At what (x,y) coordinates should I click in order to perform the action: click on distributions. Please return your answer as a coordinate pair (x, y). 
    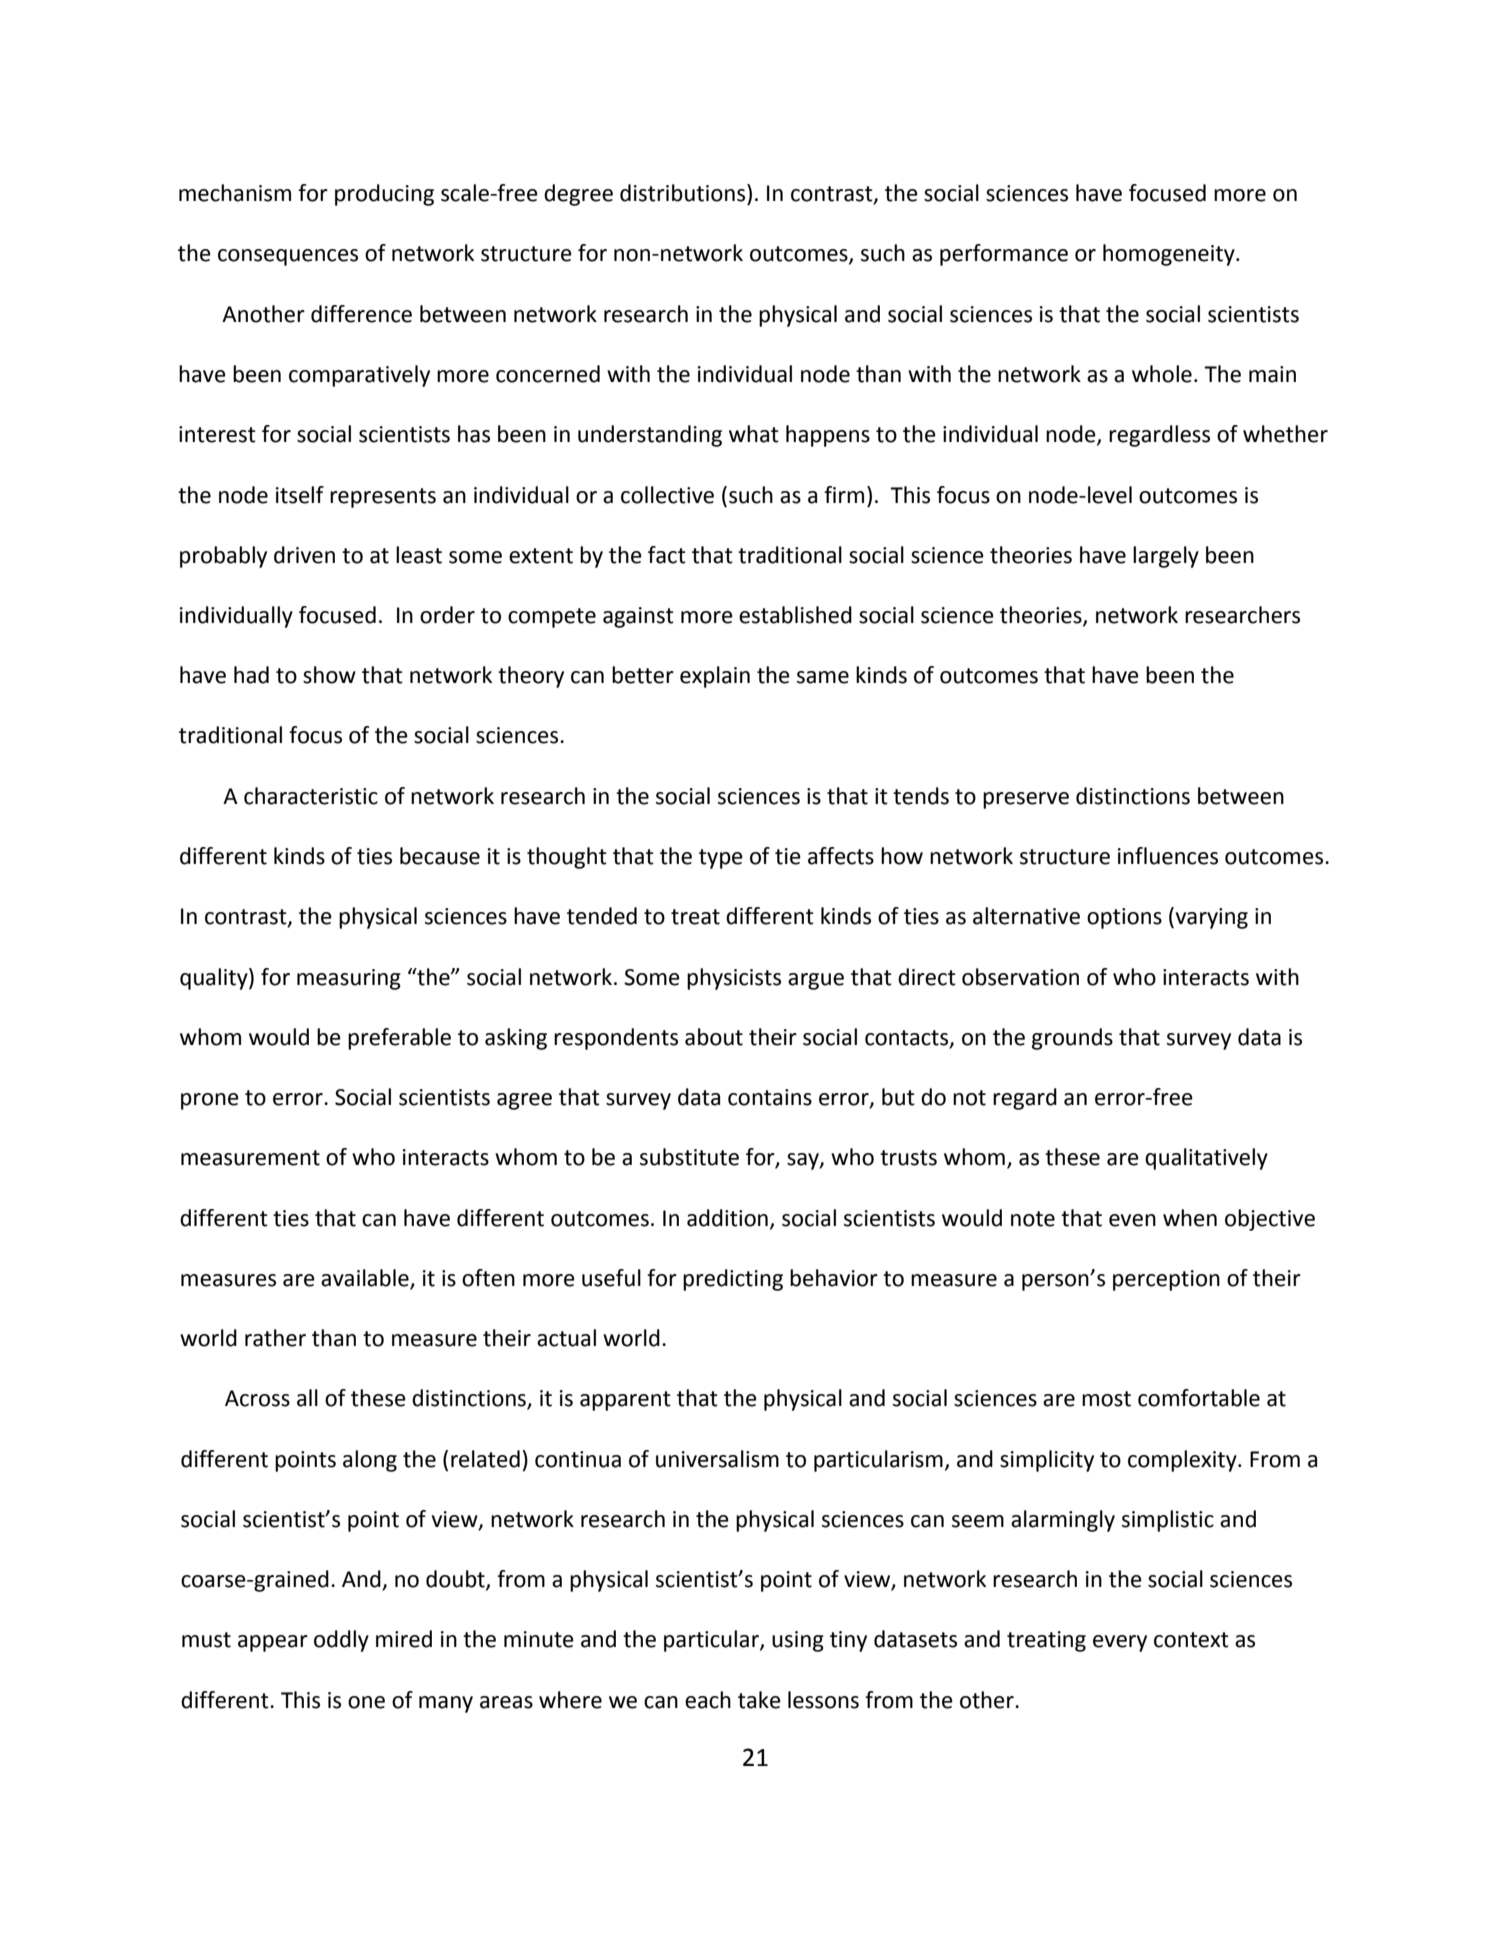
    Looking at the image, I should click on (684, 193).
